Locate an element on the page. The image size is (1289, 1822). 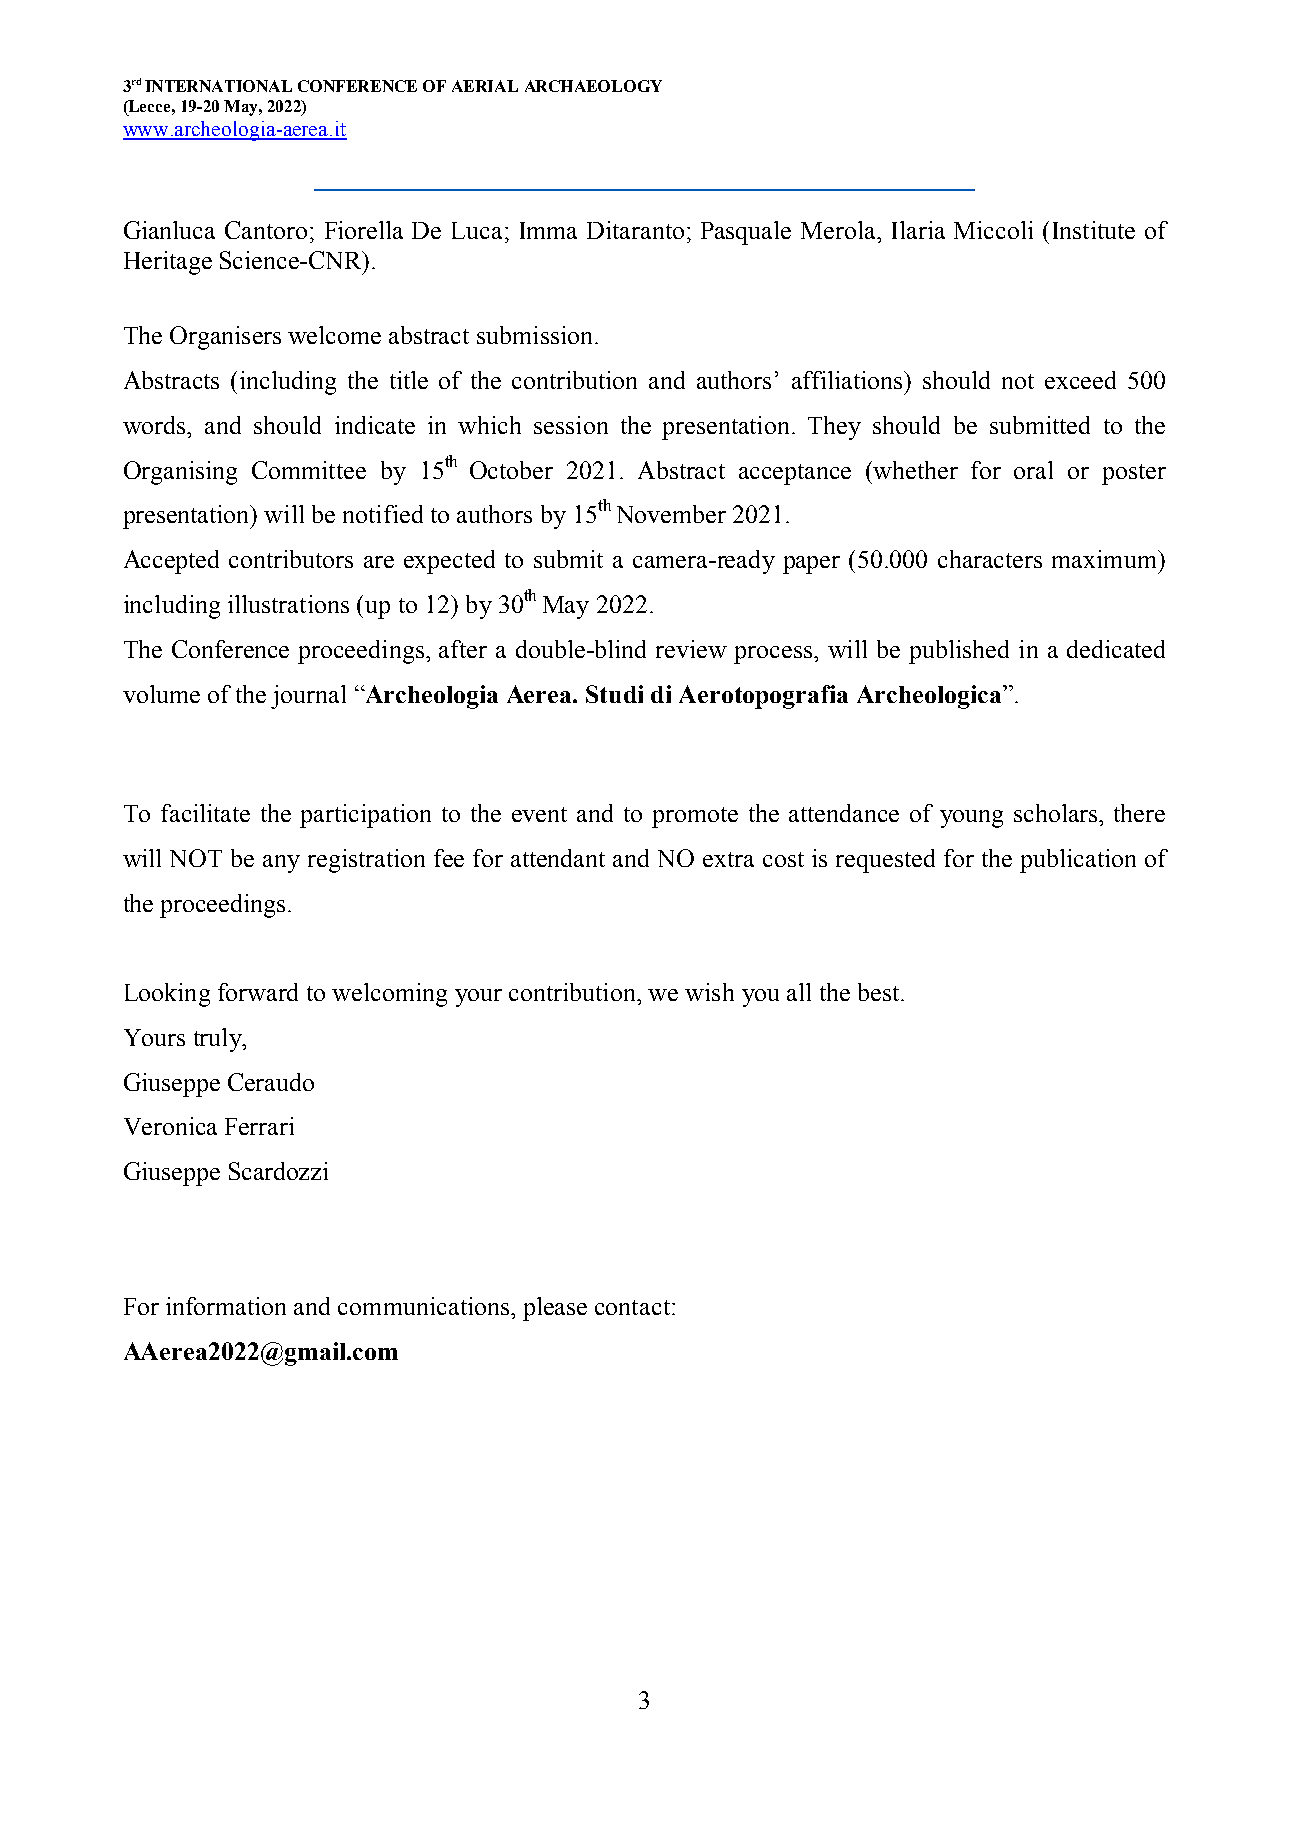
ARCHAEOLOGY is located at coordinates (593, 86).
